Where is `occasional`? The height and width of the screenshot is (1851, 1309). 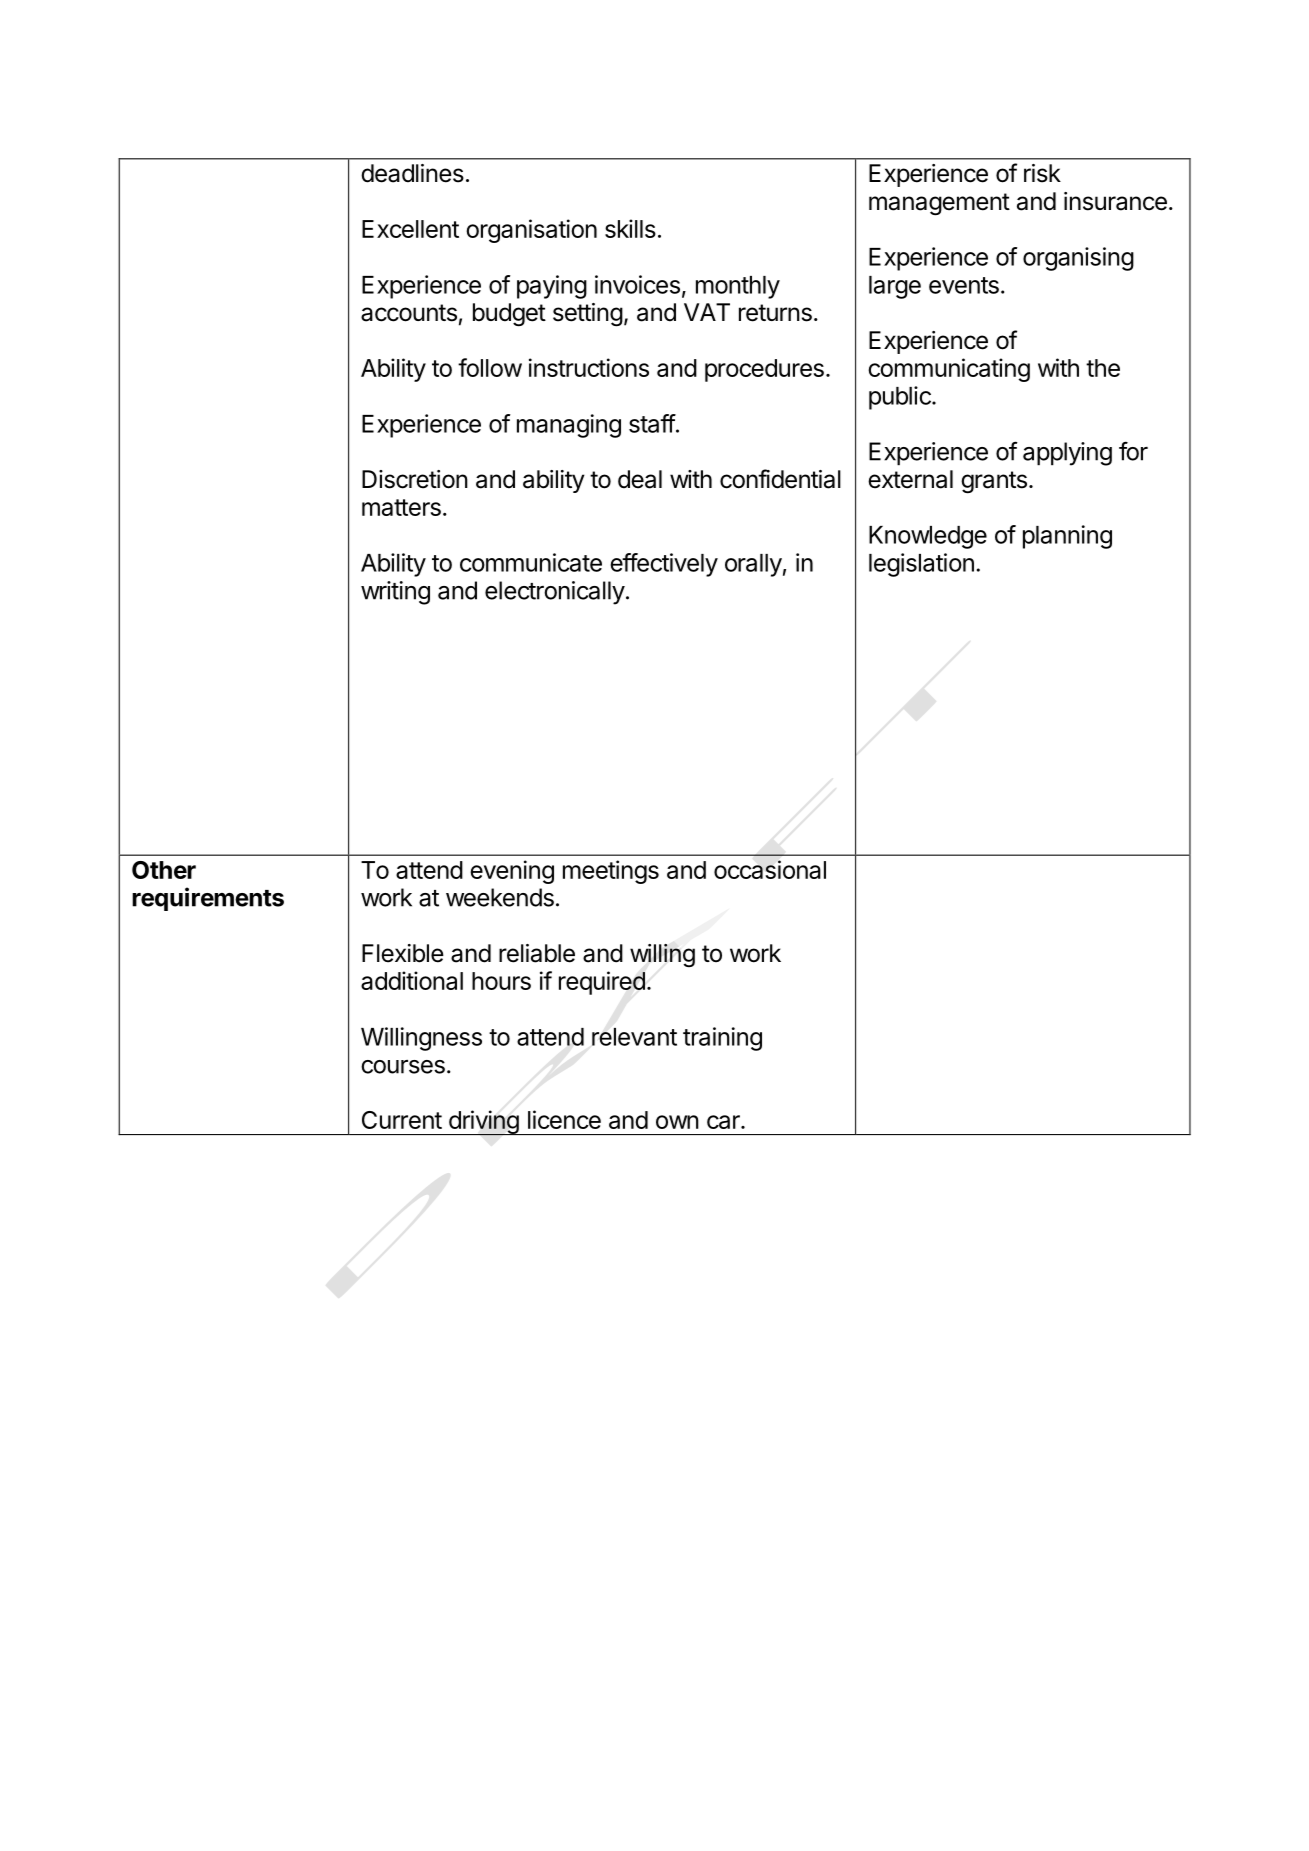
occasional is located at coordinates (770, 869).
